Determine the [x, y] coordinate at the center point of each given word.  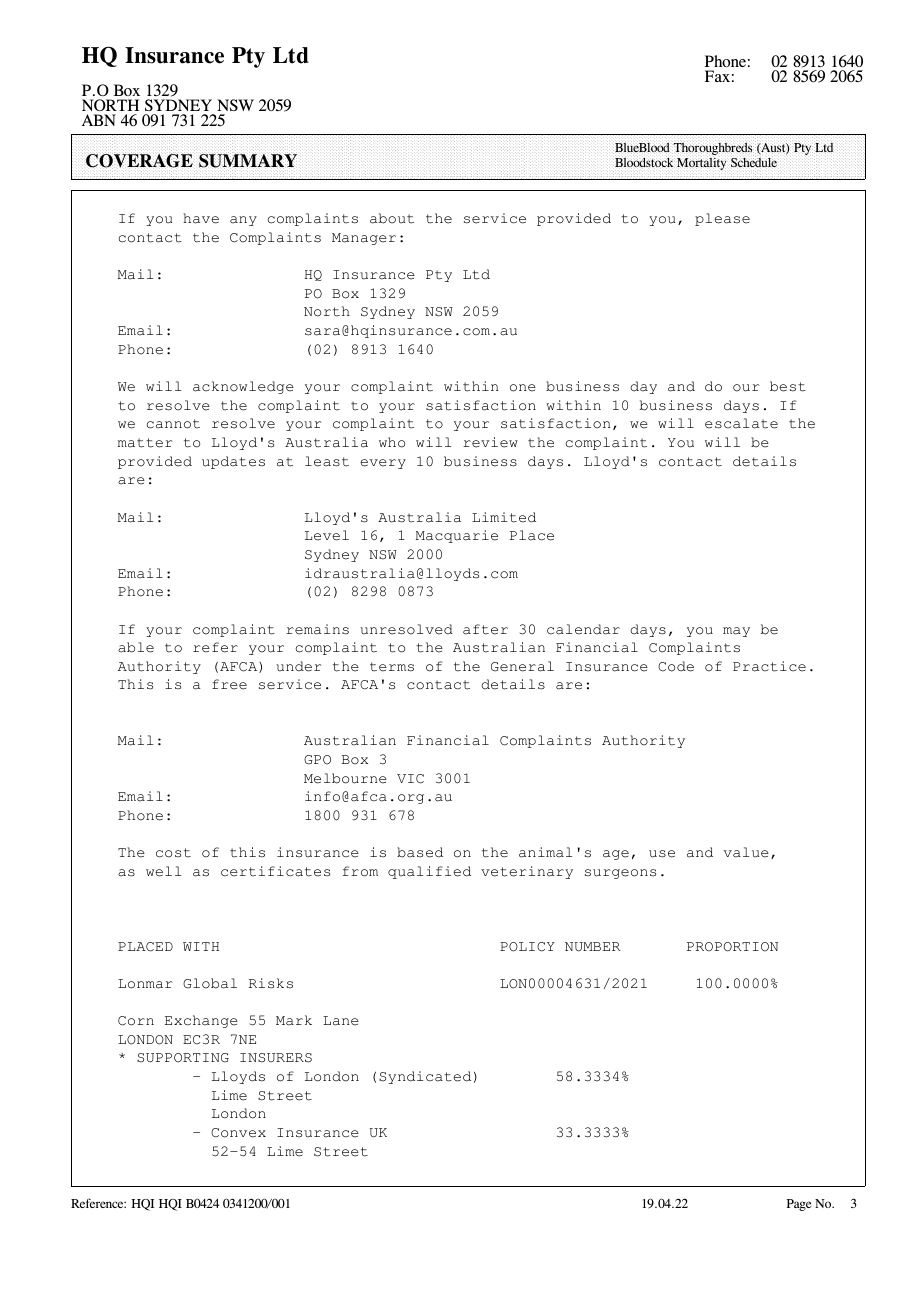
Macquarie [457, 536]
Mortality [701, 165]
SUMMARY [248, 161]
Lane [341, 1021]
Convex [238, 1133]
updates [233, 462]
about [392, 218]
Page [799, 1205]
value [746, 852]
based [420, 852]
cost [173, 853]
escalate [741, 423]
